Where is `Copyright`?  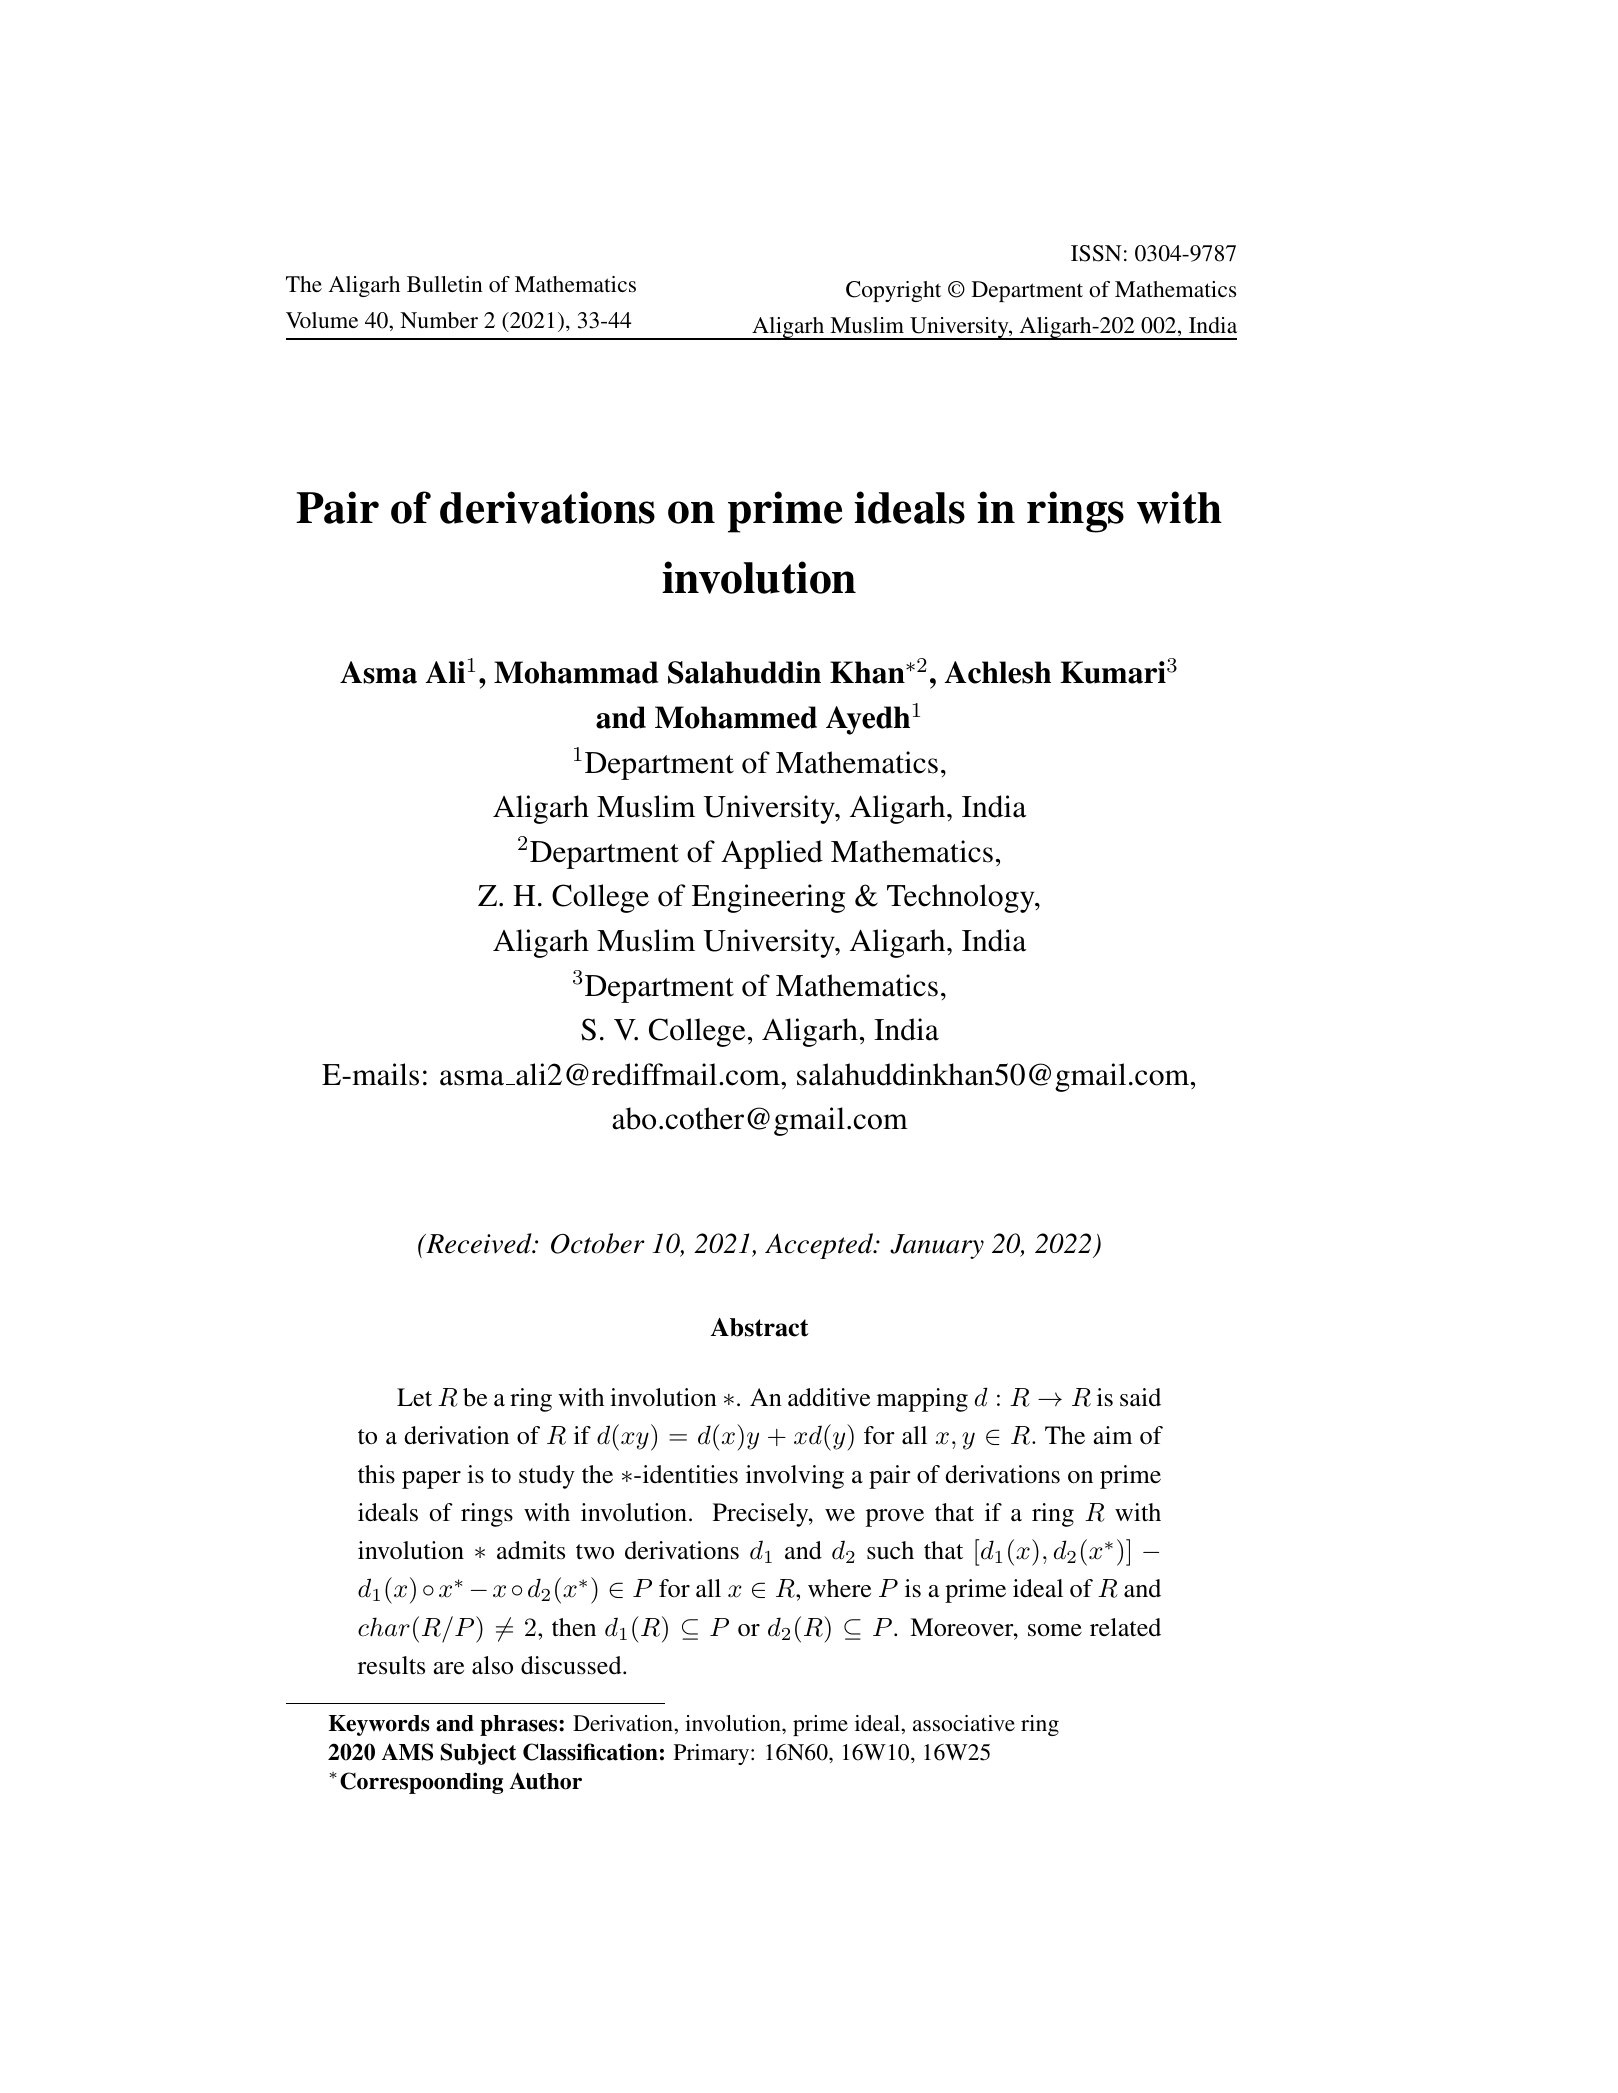 Copyright is located at coordinates (893, 291).
